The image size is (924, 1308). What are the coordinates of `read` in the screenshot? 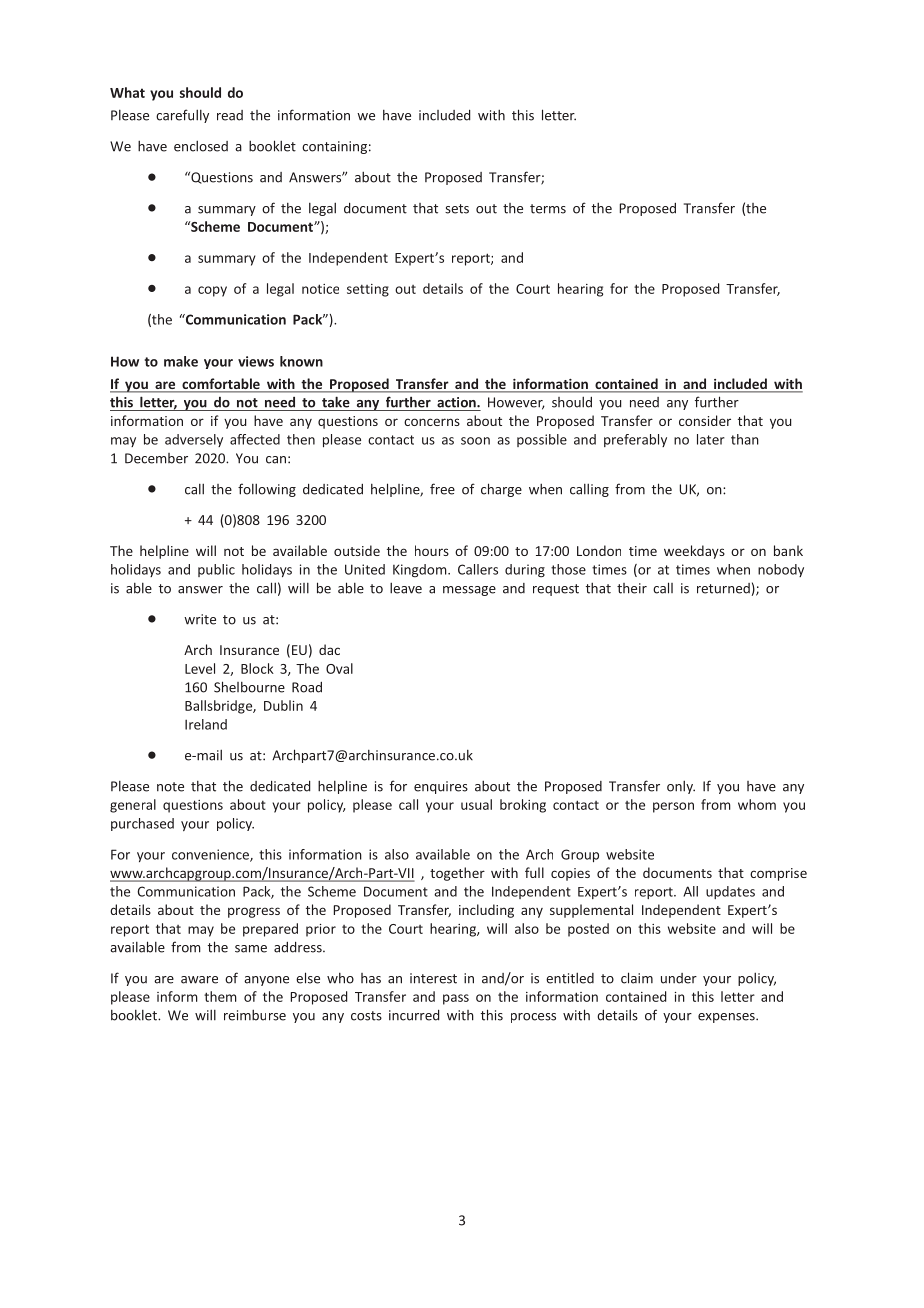 It's located at (230, 115).
